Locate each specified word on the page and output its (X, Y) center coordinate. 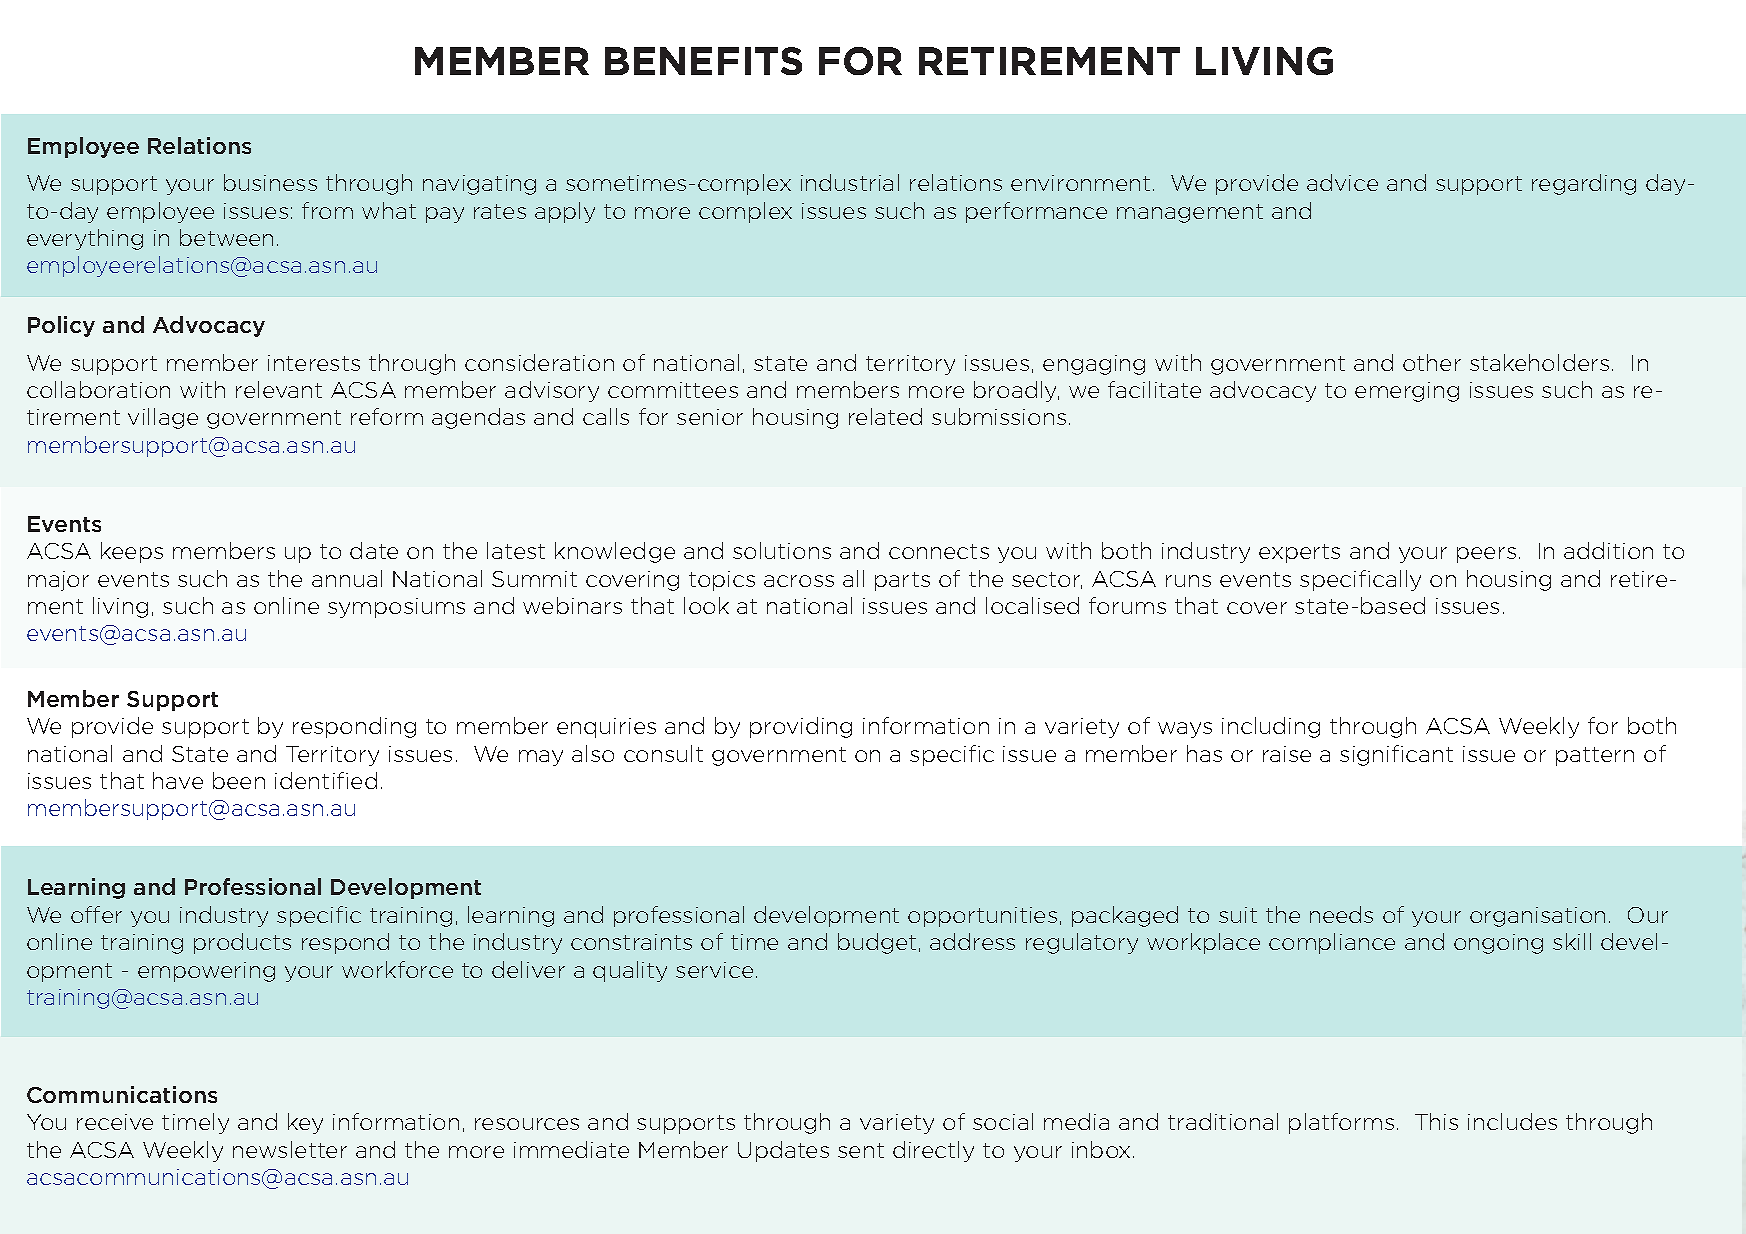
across (799, 581)
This (1436, 1121)
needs (1341, 914)
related (885, 416)
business (270, 182)
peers (1486, 555)
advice (1342, 182)
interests (314, 363)
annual (347, 578)
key (305, 1123)
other (1432, 362)
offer (96, 914)
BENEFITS (703, 61)
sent (861, 1150)
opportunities (982, 917)
